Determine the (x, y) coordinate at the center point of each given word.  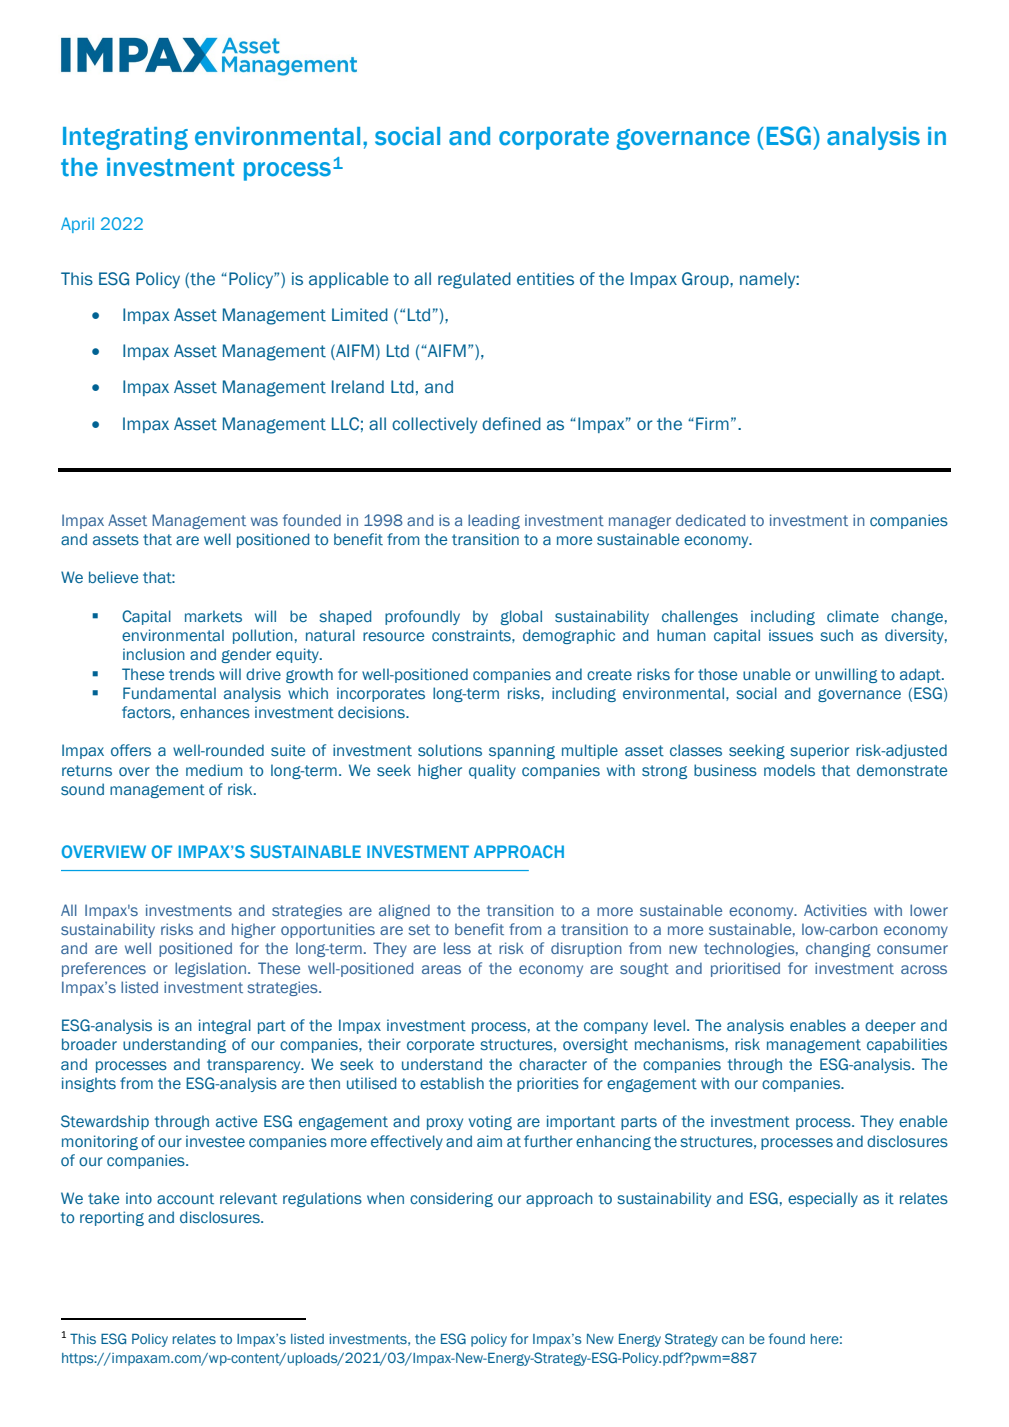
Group (706, 280)
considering (451, 1199)
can (733, 1340)
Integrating (125, 138)
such (836, 635)
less (457, 948)
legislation (210, 969)
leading (494, 521)
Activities (835, 910)
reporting (112, 1218)
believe (113, 577)
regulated (474, 280)
